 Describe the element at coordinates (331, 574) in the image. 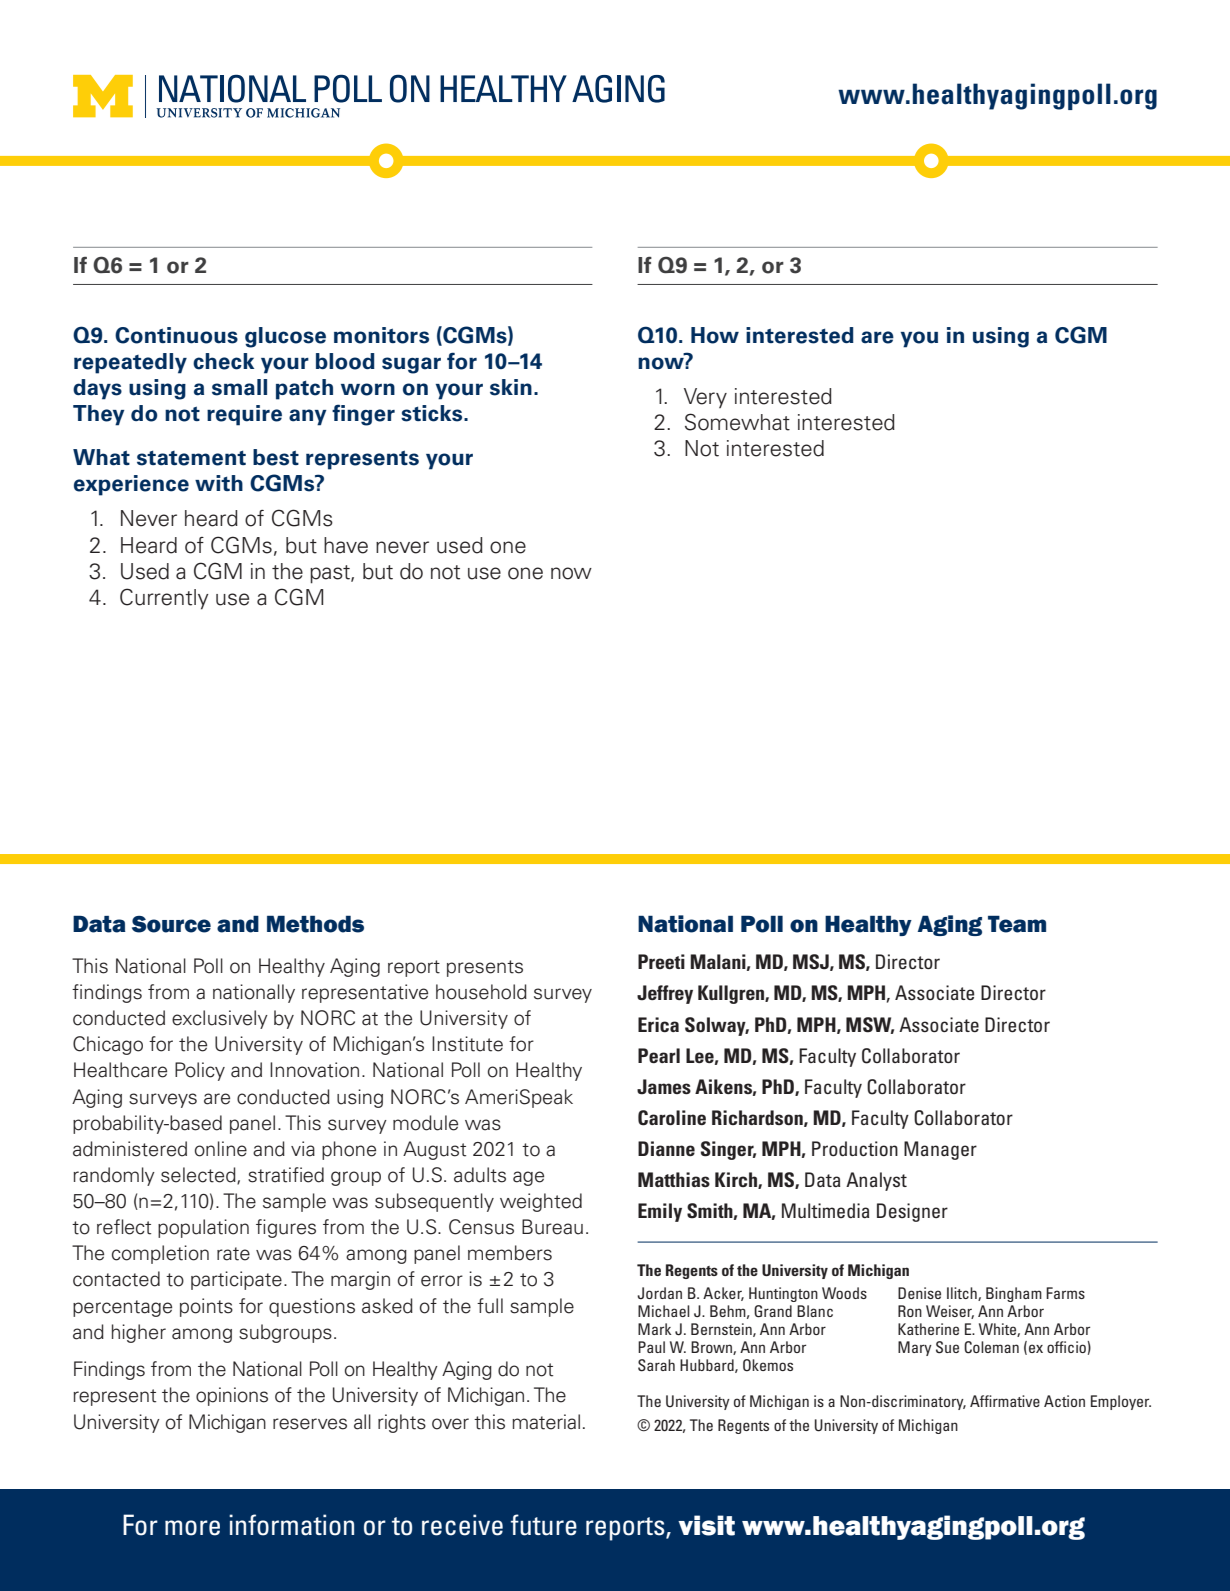

I see `past` at that location.
